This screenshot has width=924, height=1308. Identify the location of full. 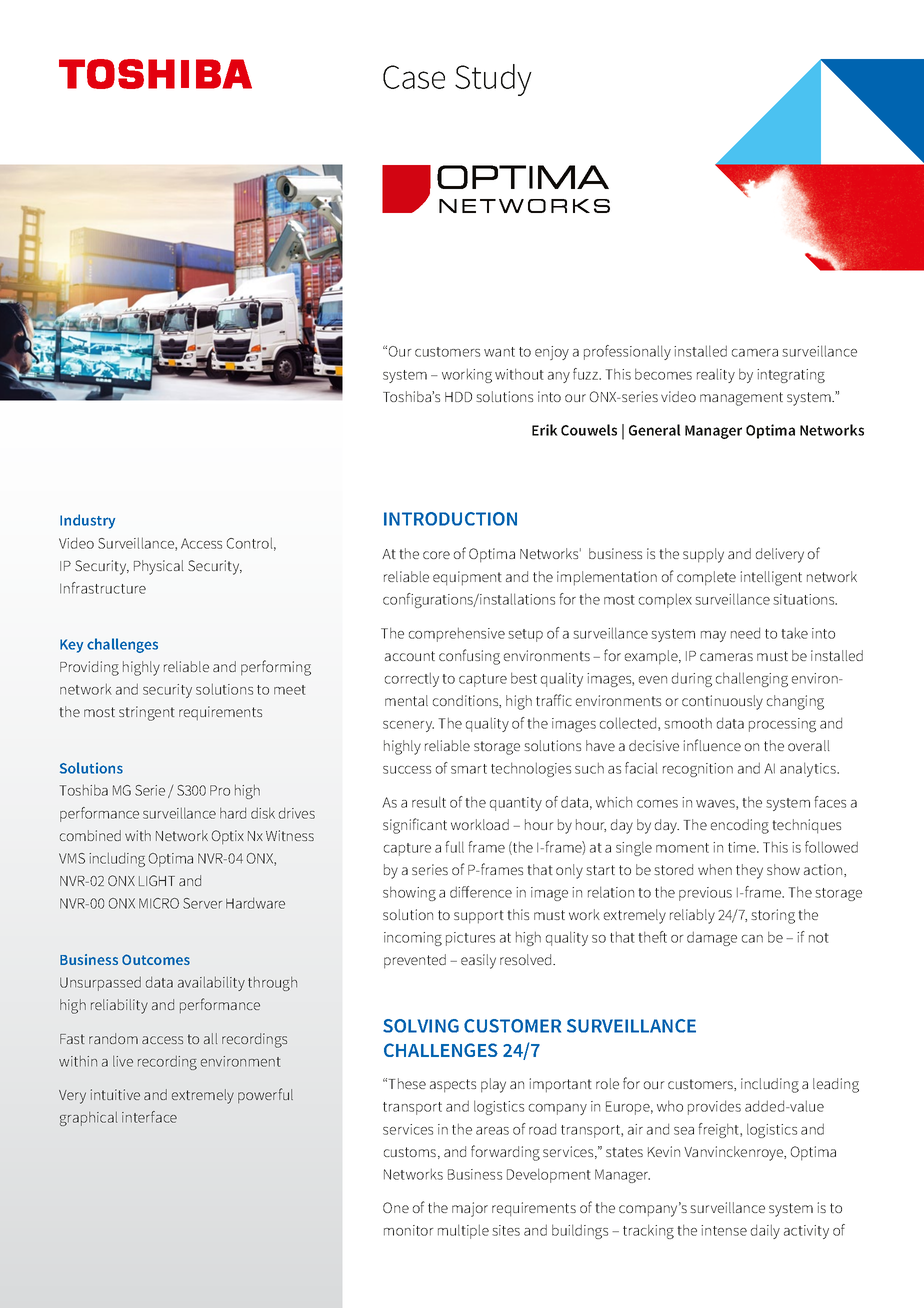
(454, 847).
